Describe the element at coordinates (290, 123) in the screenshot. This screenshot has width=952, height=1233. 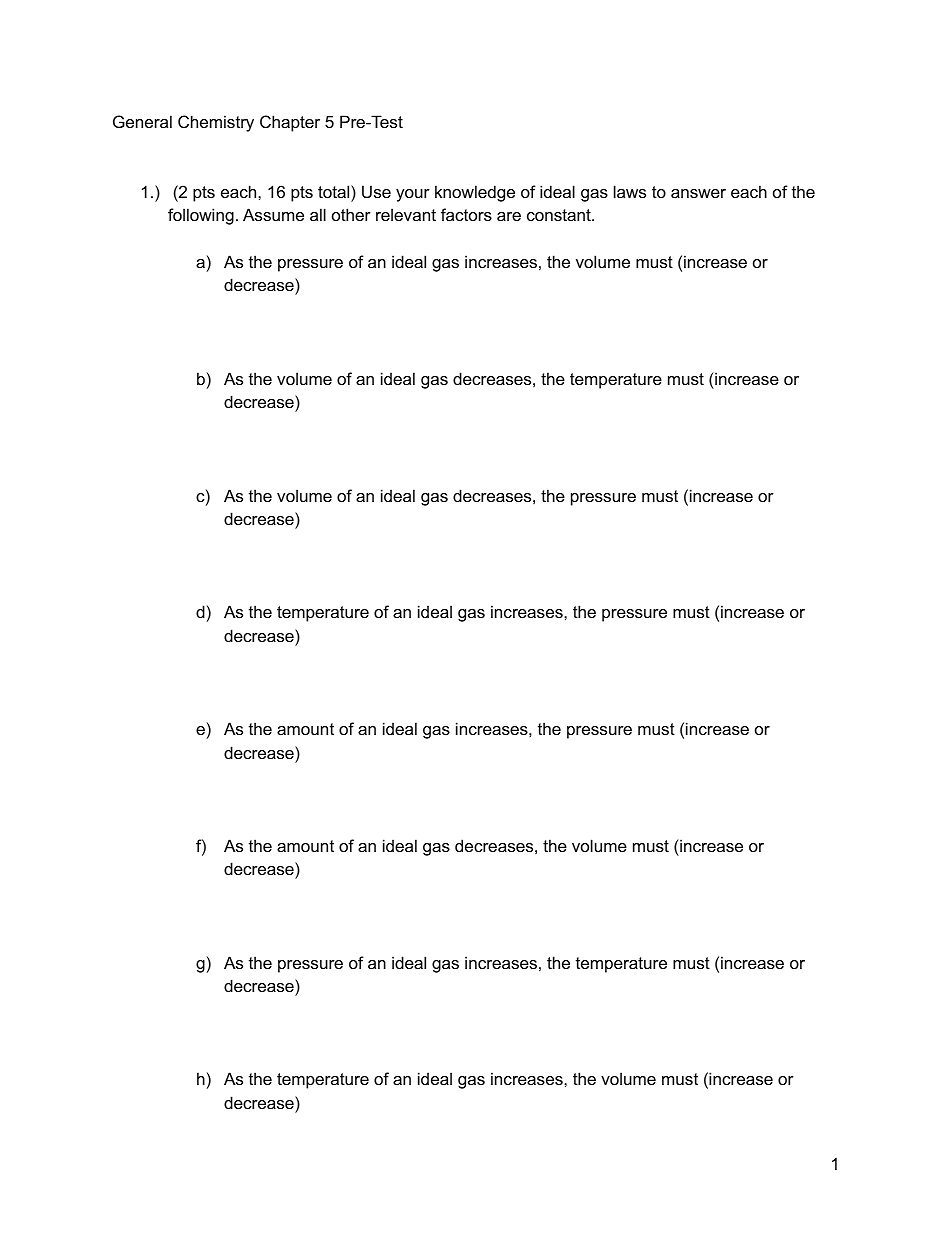
I see `Chapter` at that location.
